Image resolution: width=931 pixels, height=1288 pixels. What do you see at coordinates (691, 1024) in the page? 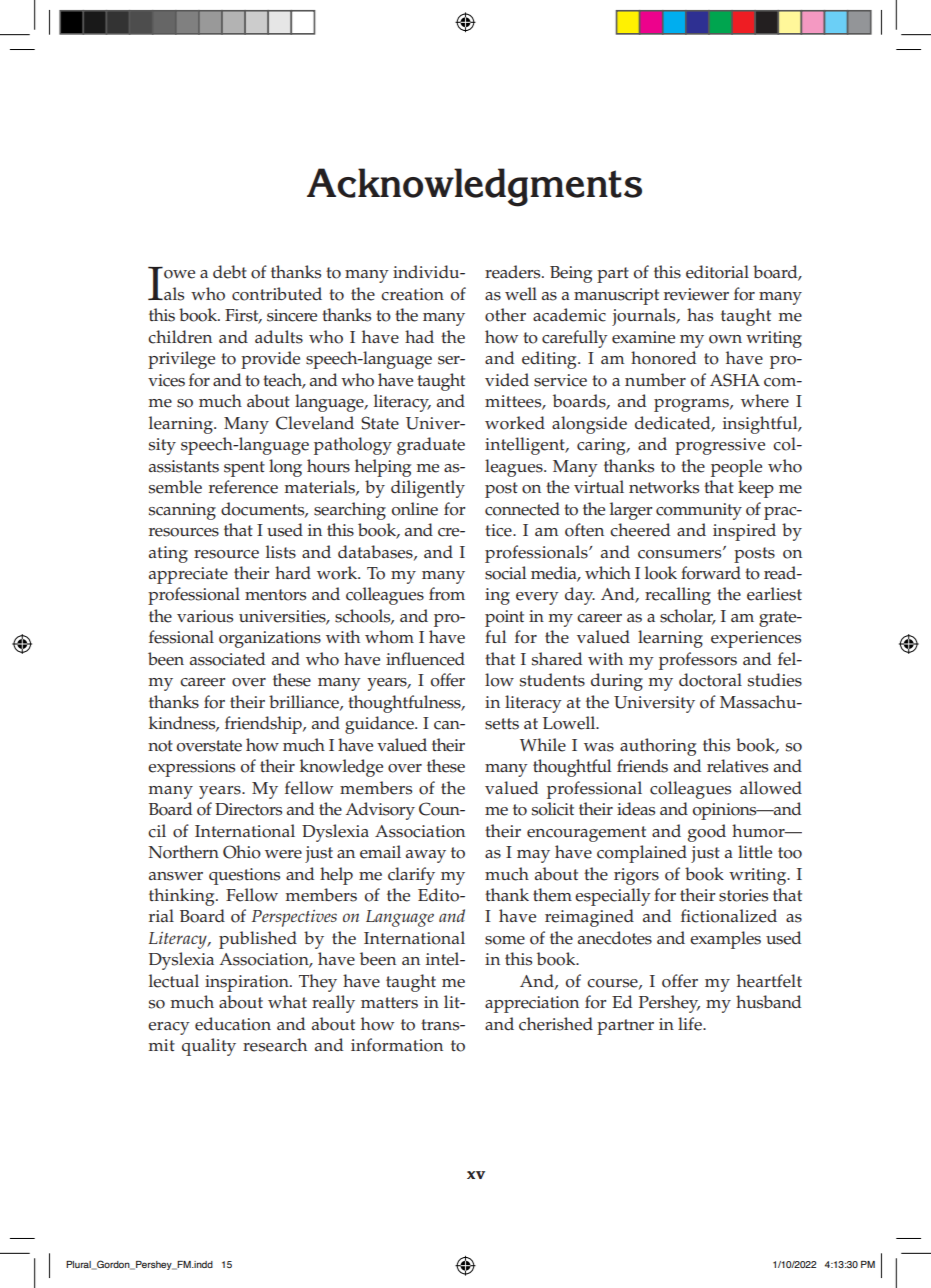
I see `life` at bounding box center [691, 1024].
